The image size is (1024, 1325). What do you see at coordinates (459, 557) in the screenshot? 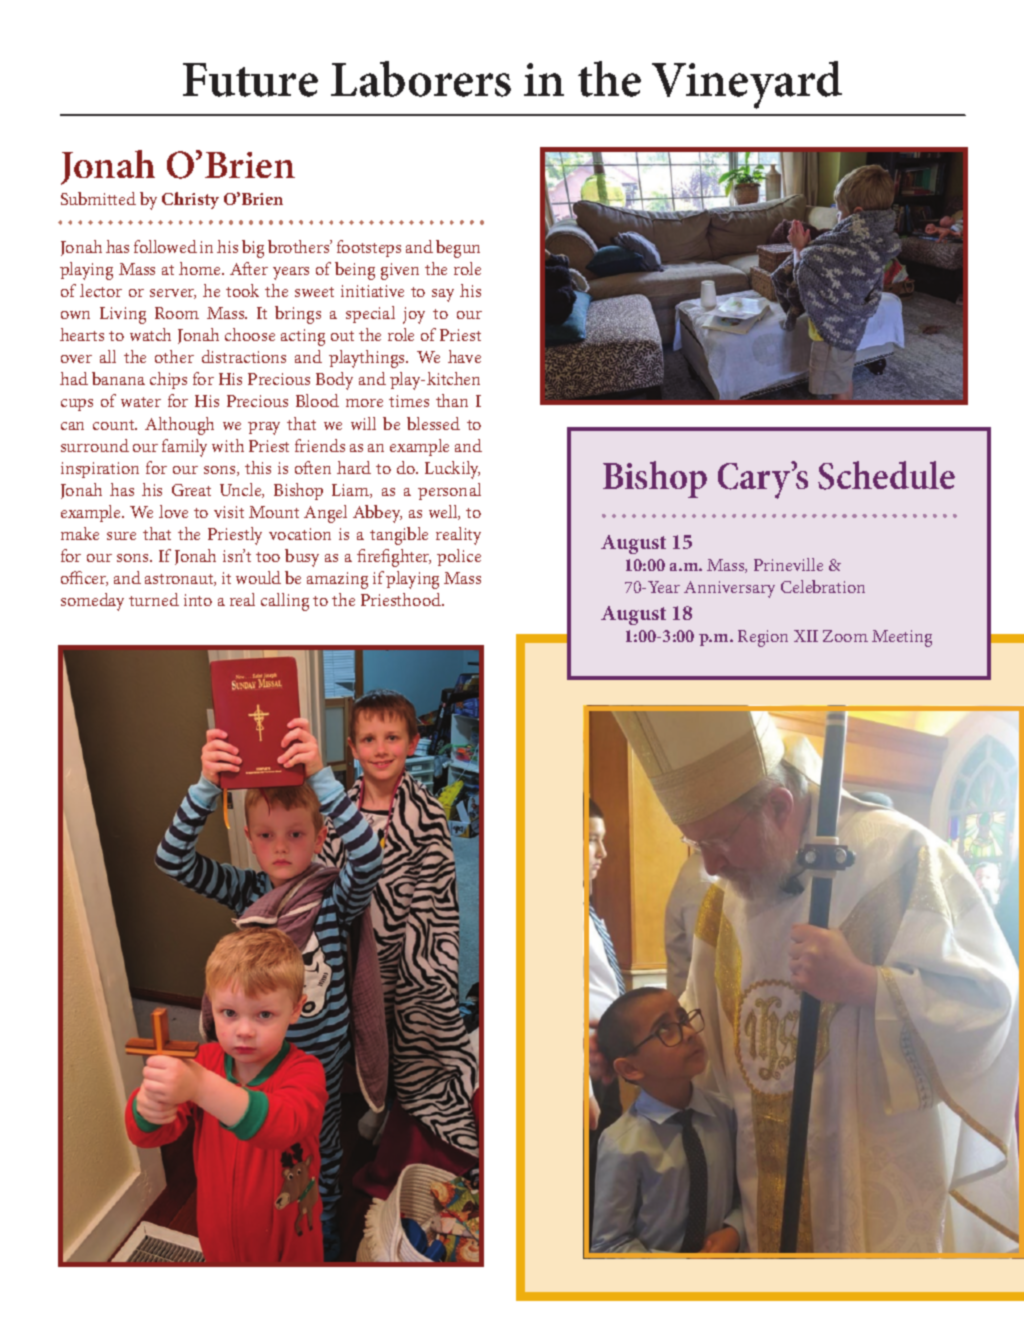
I see `police` at bounding box center [459, 557].
